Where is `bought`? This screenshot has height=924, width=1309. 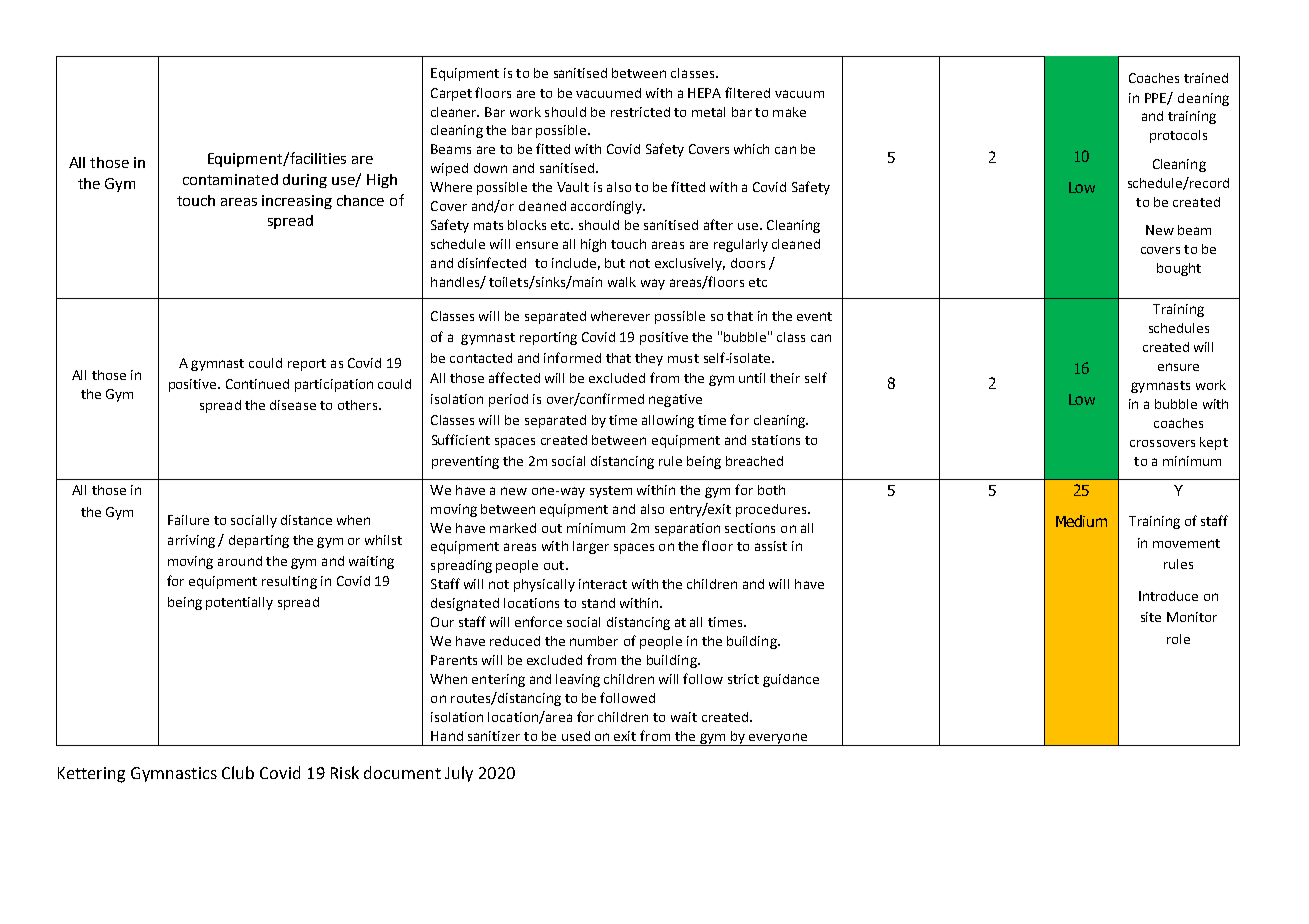
bought is located at coordinates (1179, 269).
